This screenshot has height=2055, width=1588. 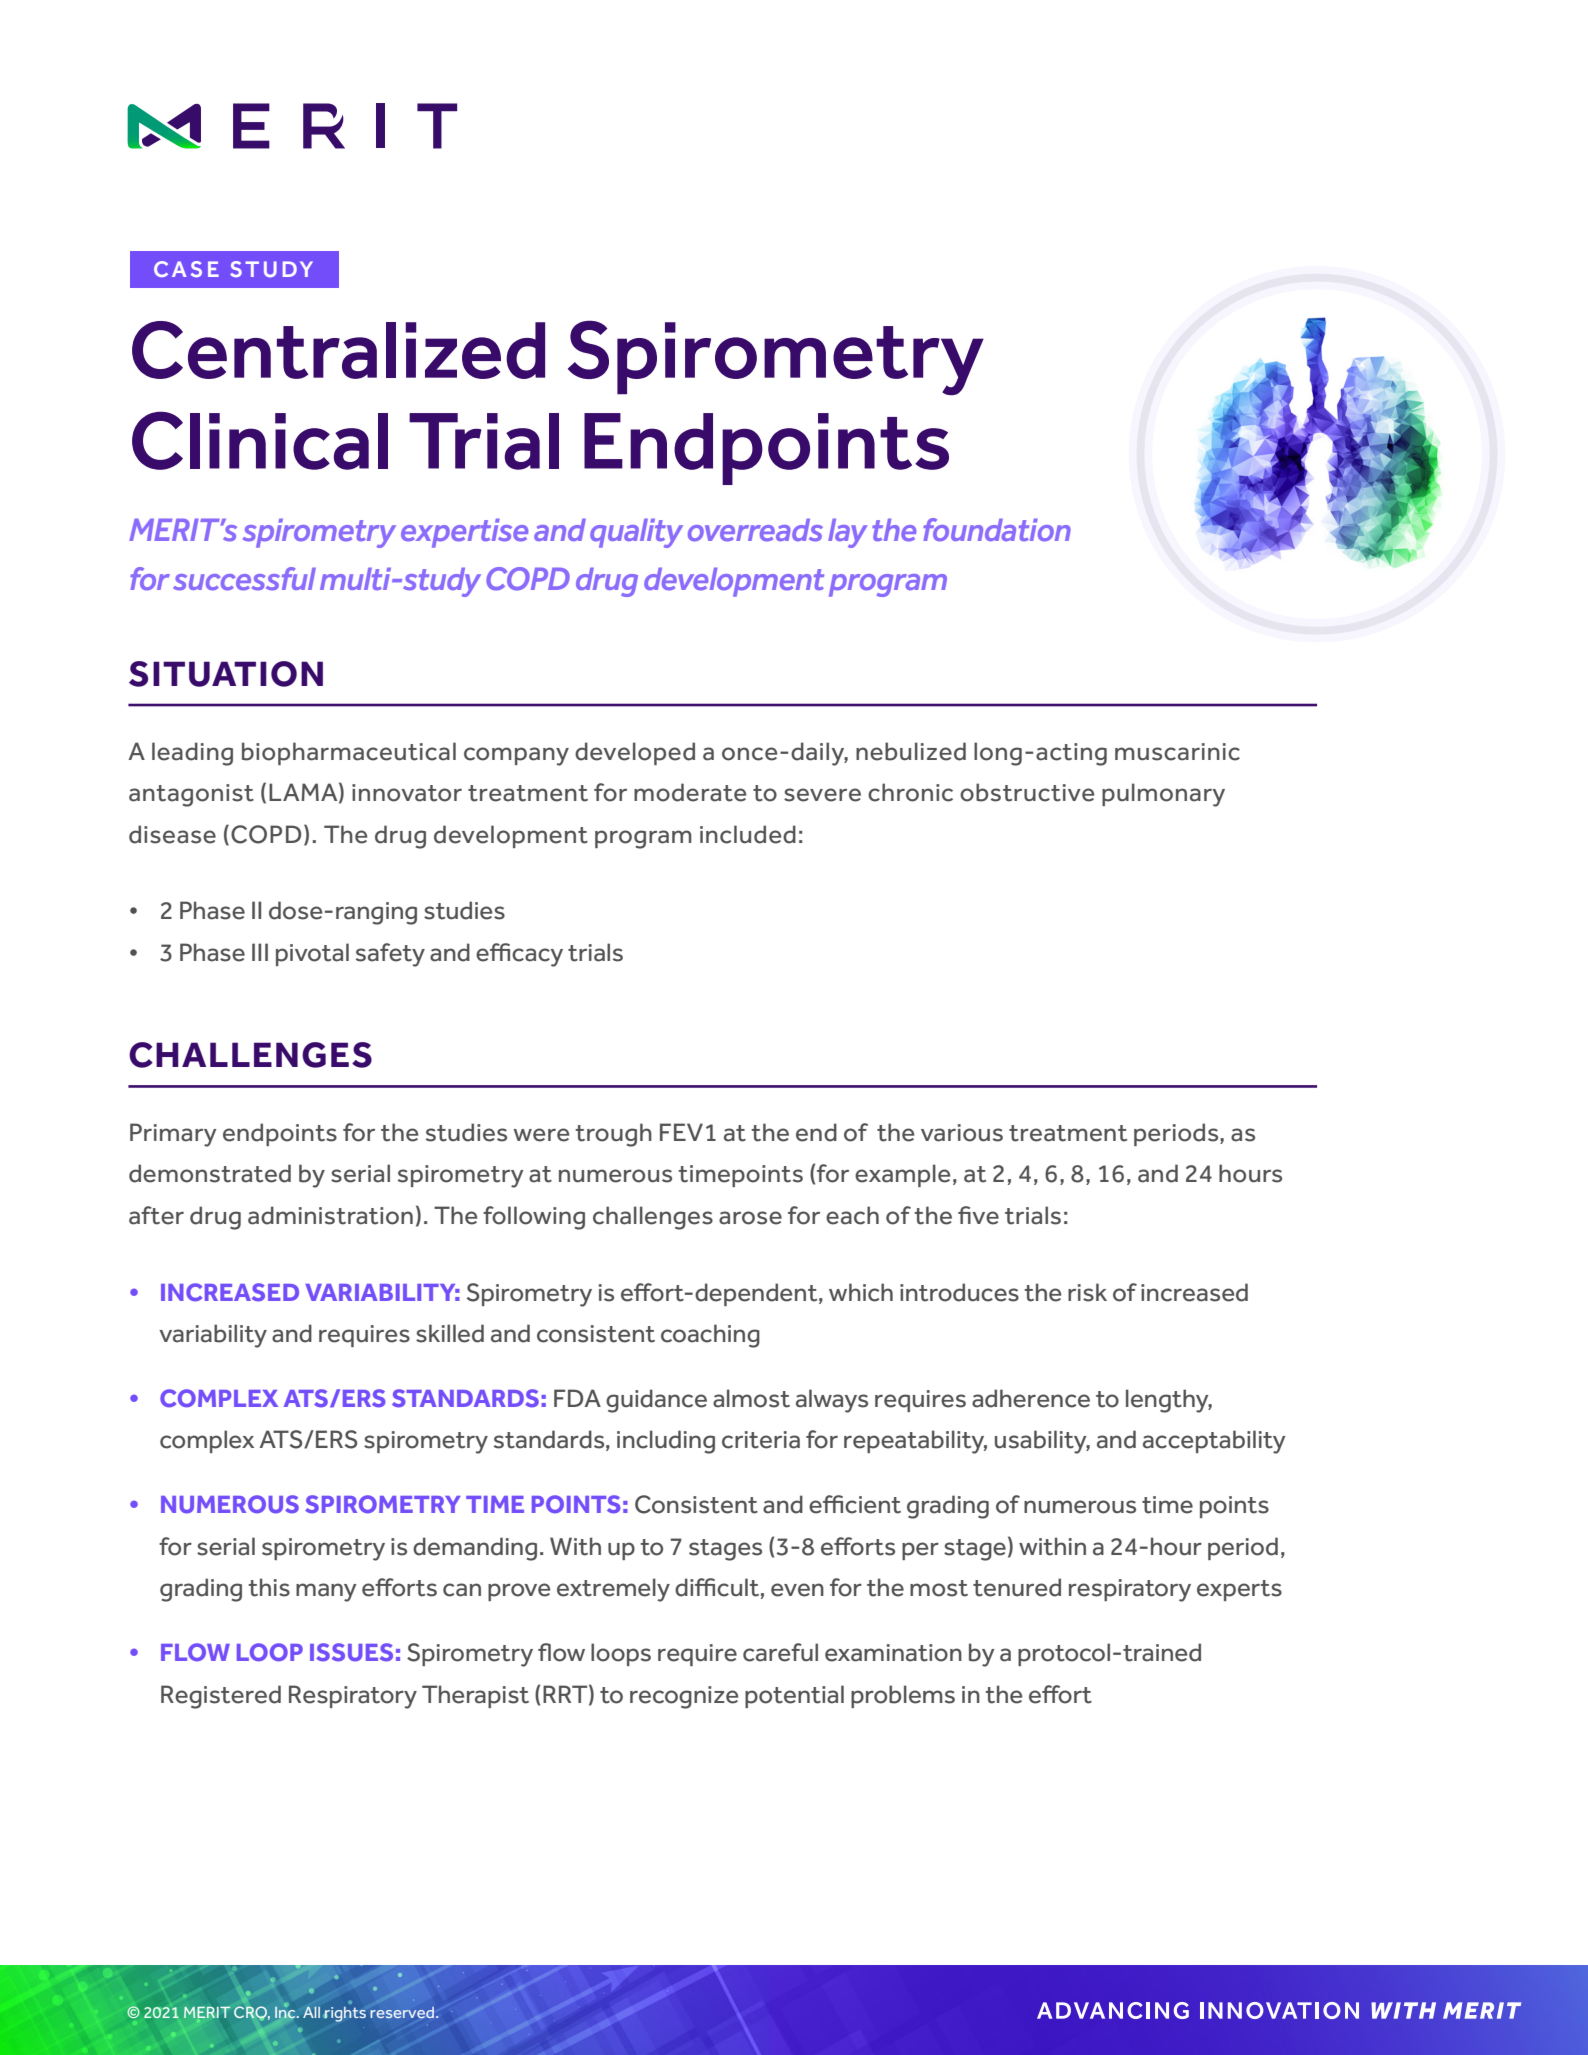 I want to click on this, so click(x=269, y=1587).
